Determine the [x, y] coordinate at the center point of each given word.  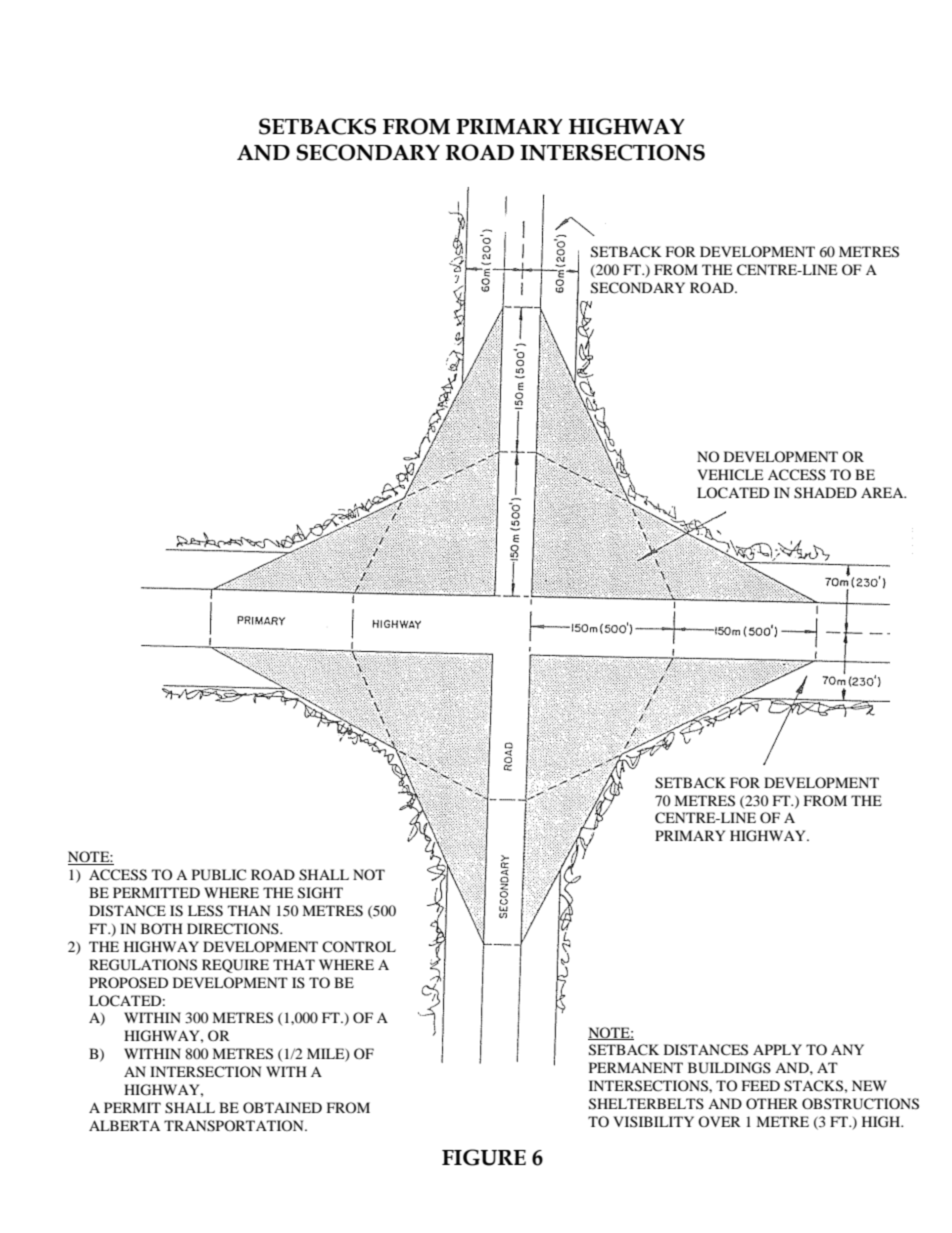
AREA [883, 492]
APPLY [777, 1049]
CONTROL [359, 946]
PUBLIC [219, 875]
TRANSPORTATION [235, 1126]
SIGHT [320, 893]
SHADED [825, 493]
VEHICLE [730, 474]
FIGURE [484, 1157]
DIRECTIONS [234, 929]
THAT [294, 964]
